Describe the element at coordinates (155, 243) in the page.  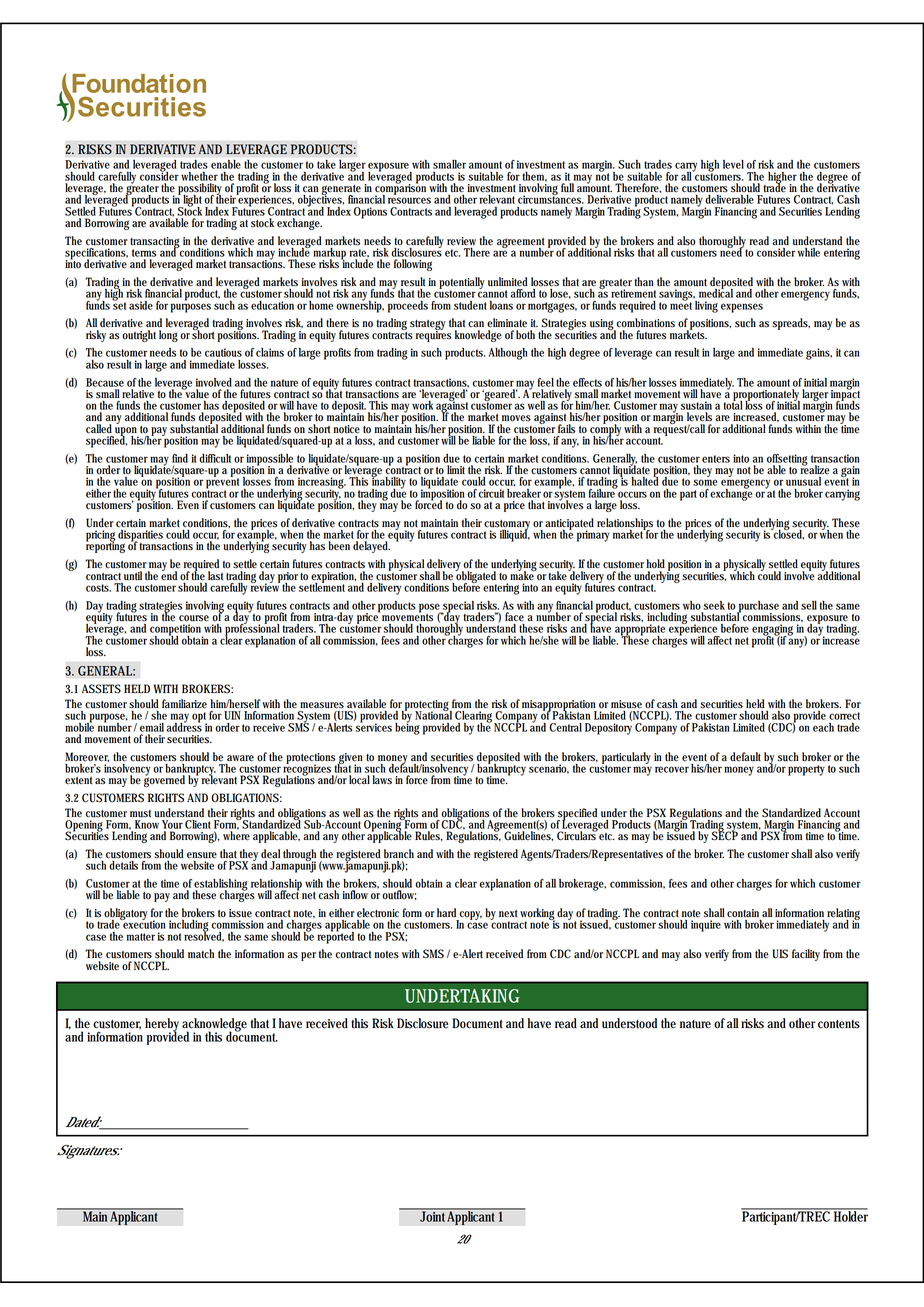
I see `transacting` at that location.
